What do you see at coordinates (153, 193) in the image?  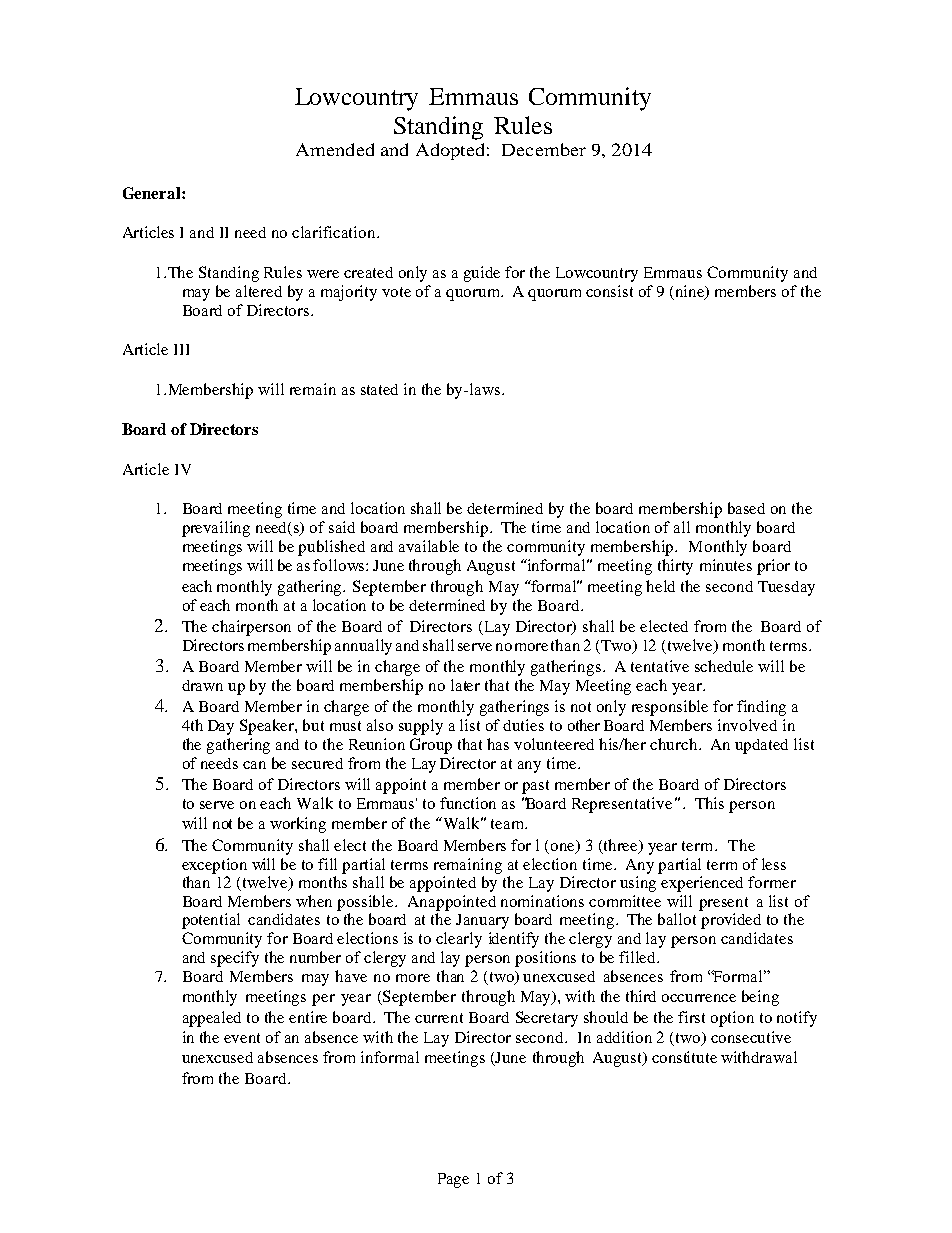 I see `General` at bounding box center [153, 193].
